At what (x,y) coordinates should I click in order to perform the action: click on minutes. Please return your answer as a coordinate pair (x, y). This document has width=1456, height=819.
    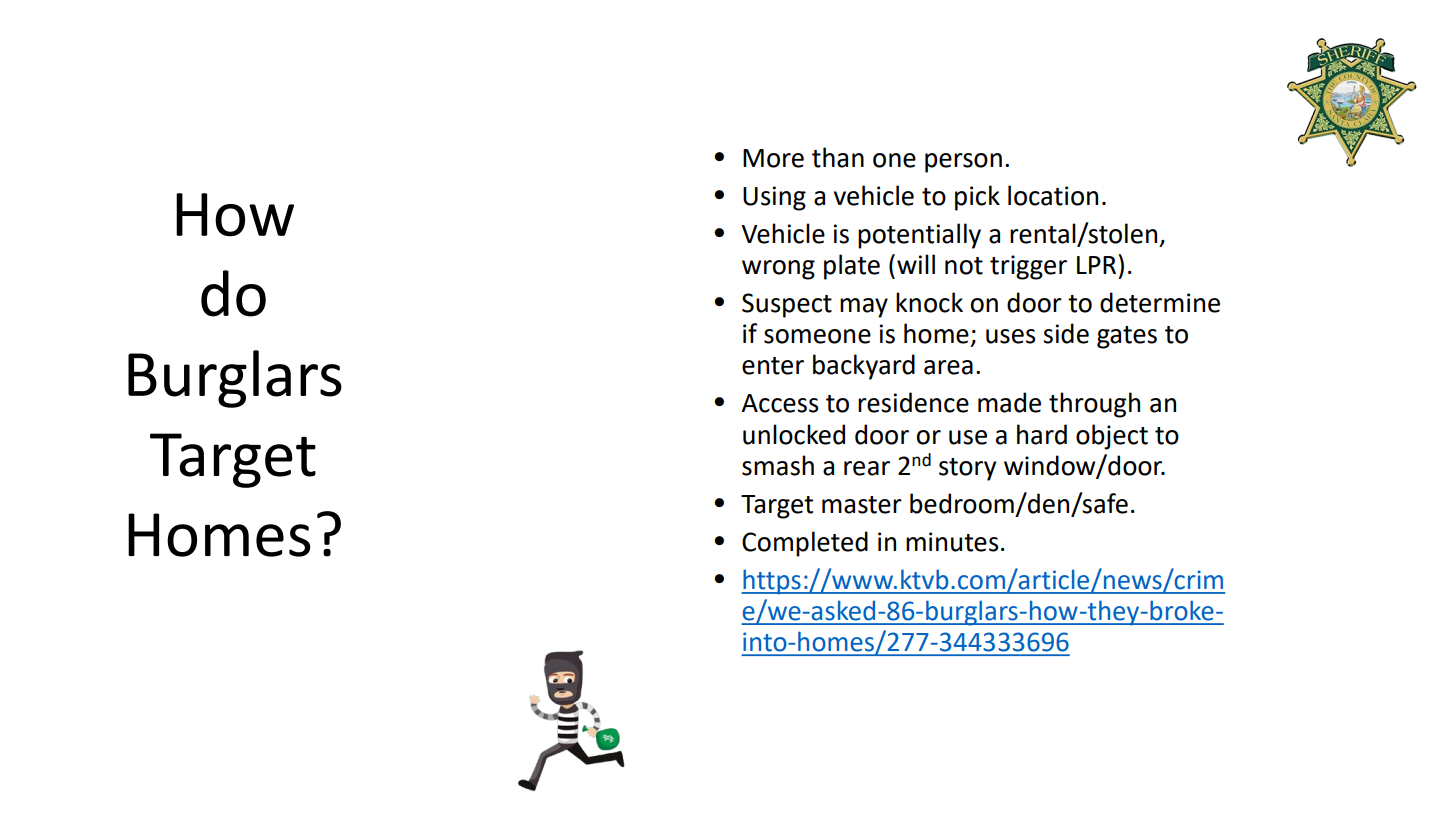
    Looking at the image, I should click on (952, 542).
